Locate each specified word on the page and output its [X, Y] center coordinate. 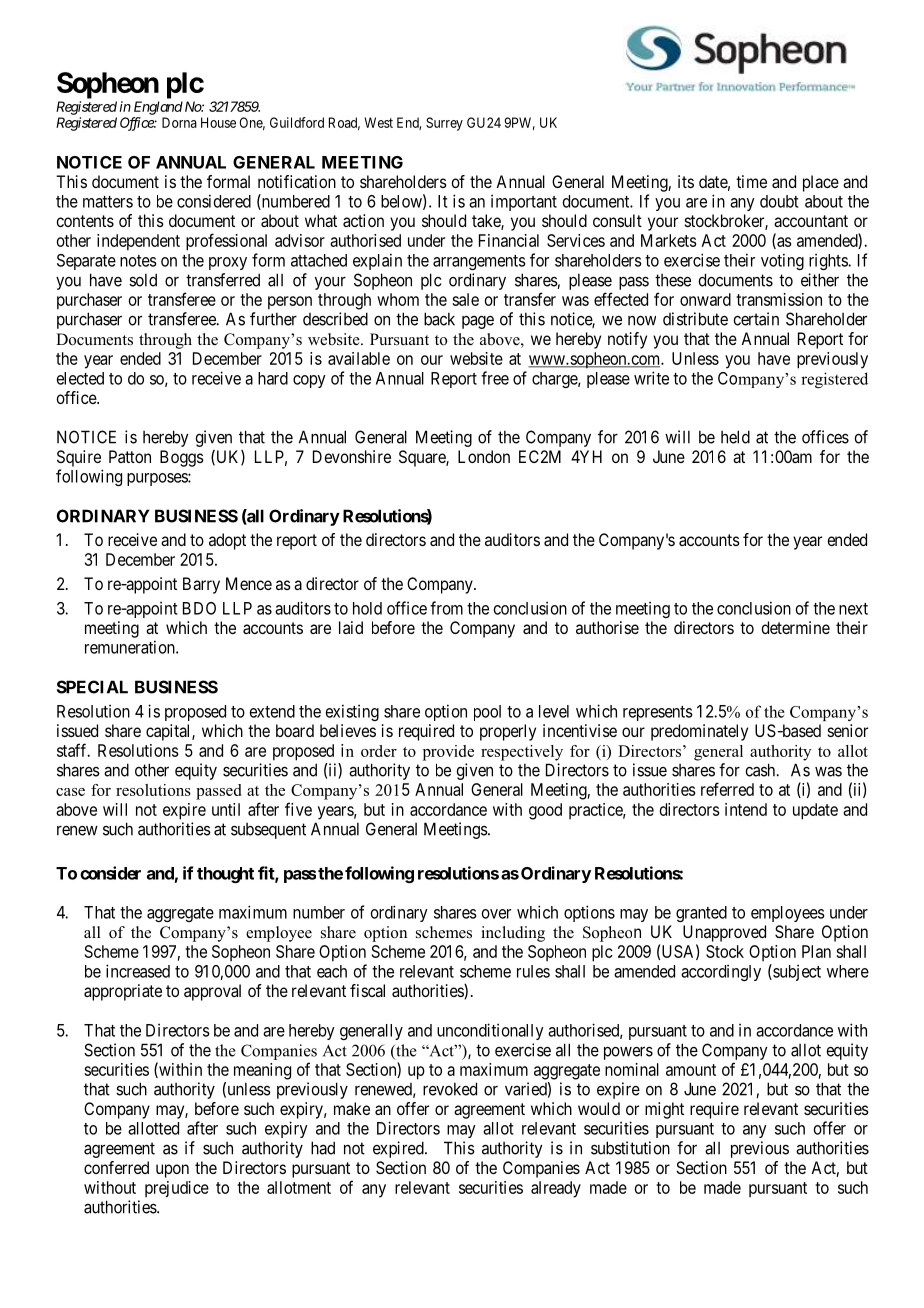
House [218, 122]
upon [172, 1171]
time [751, 181]
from [446, 608]
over [496, 914]
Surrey [444, 124]
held [735, 437]
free [495, 378]
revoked [450, 1089]
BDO [199, 608]
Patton [130, 456]
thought [225, 875]
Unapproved [724, 933]
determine [795, 627]
